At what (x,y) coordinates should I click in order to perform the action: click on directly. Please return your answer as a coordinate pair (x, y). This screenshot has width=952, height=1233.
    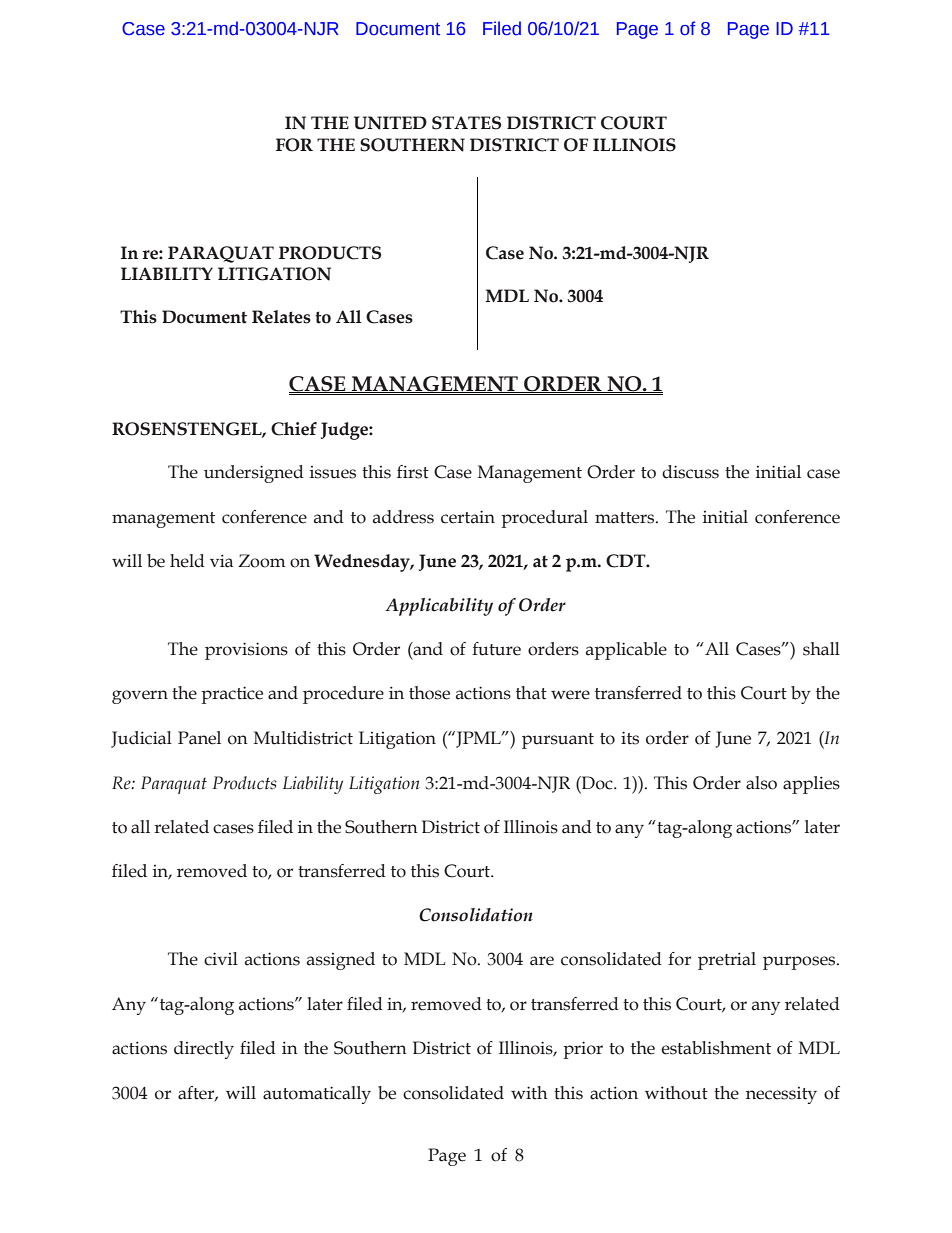
    Looking at the image, I should click on (204, 1050).
